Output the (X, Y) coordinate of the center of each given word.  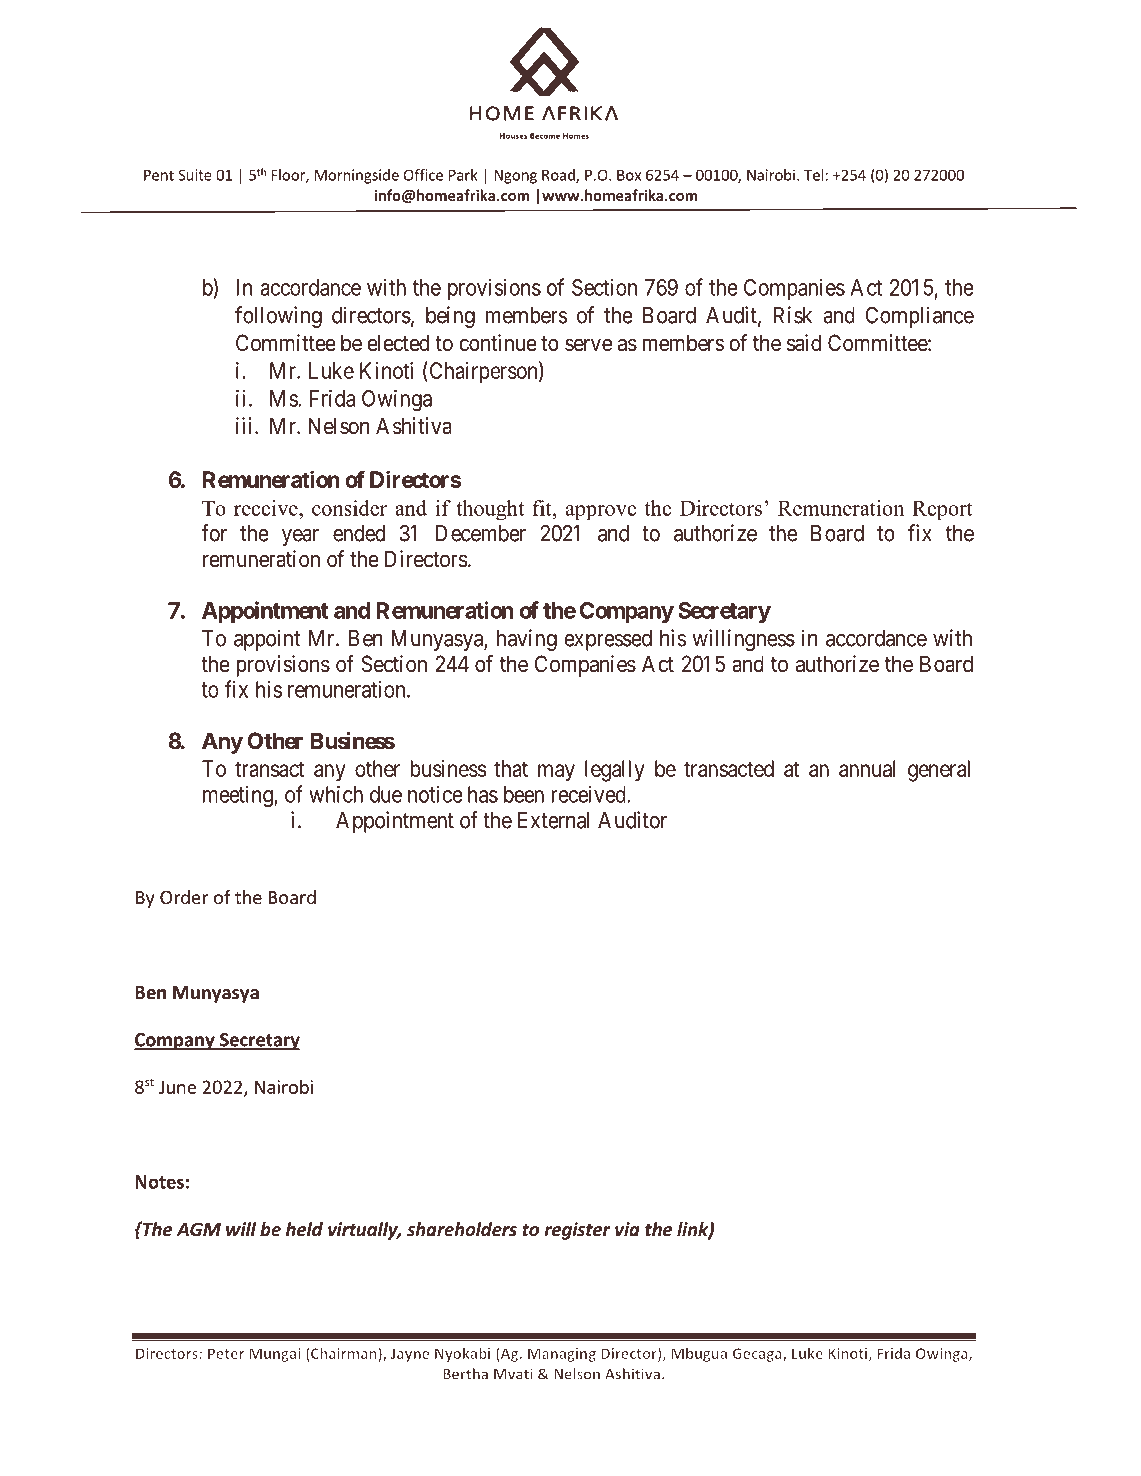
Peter (226, 1353)
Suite (195, 175)
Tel (813, 175)
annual (867, 768)
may (556, 773)
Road (559, 176)
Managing (562, 1355)
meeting (239, 797)
